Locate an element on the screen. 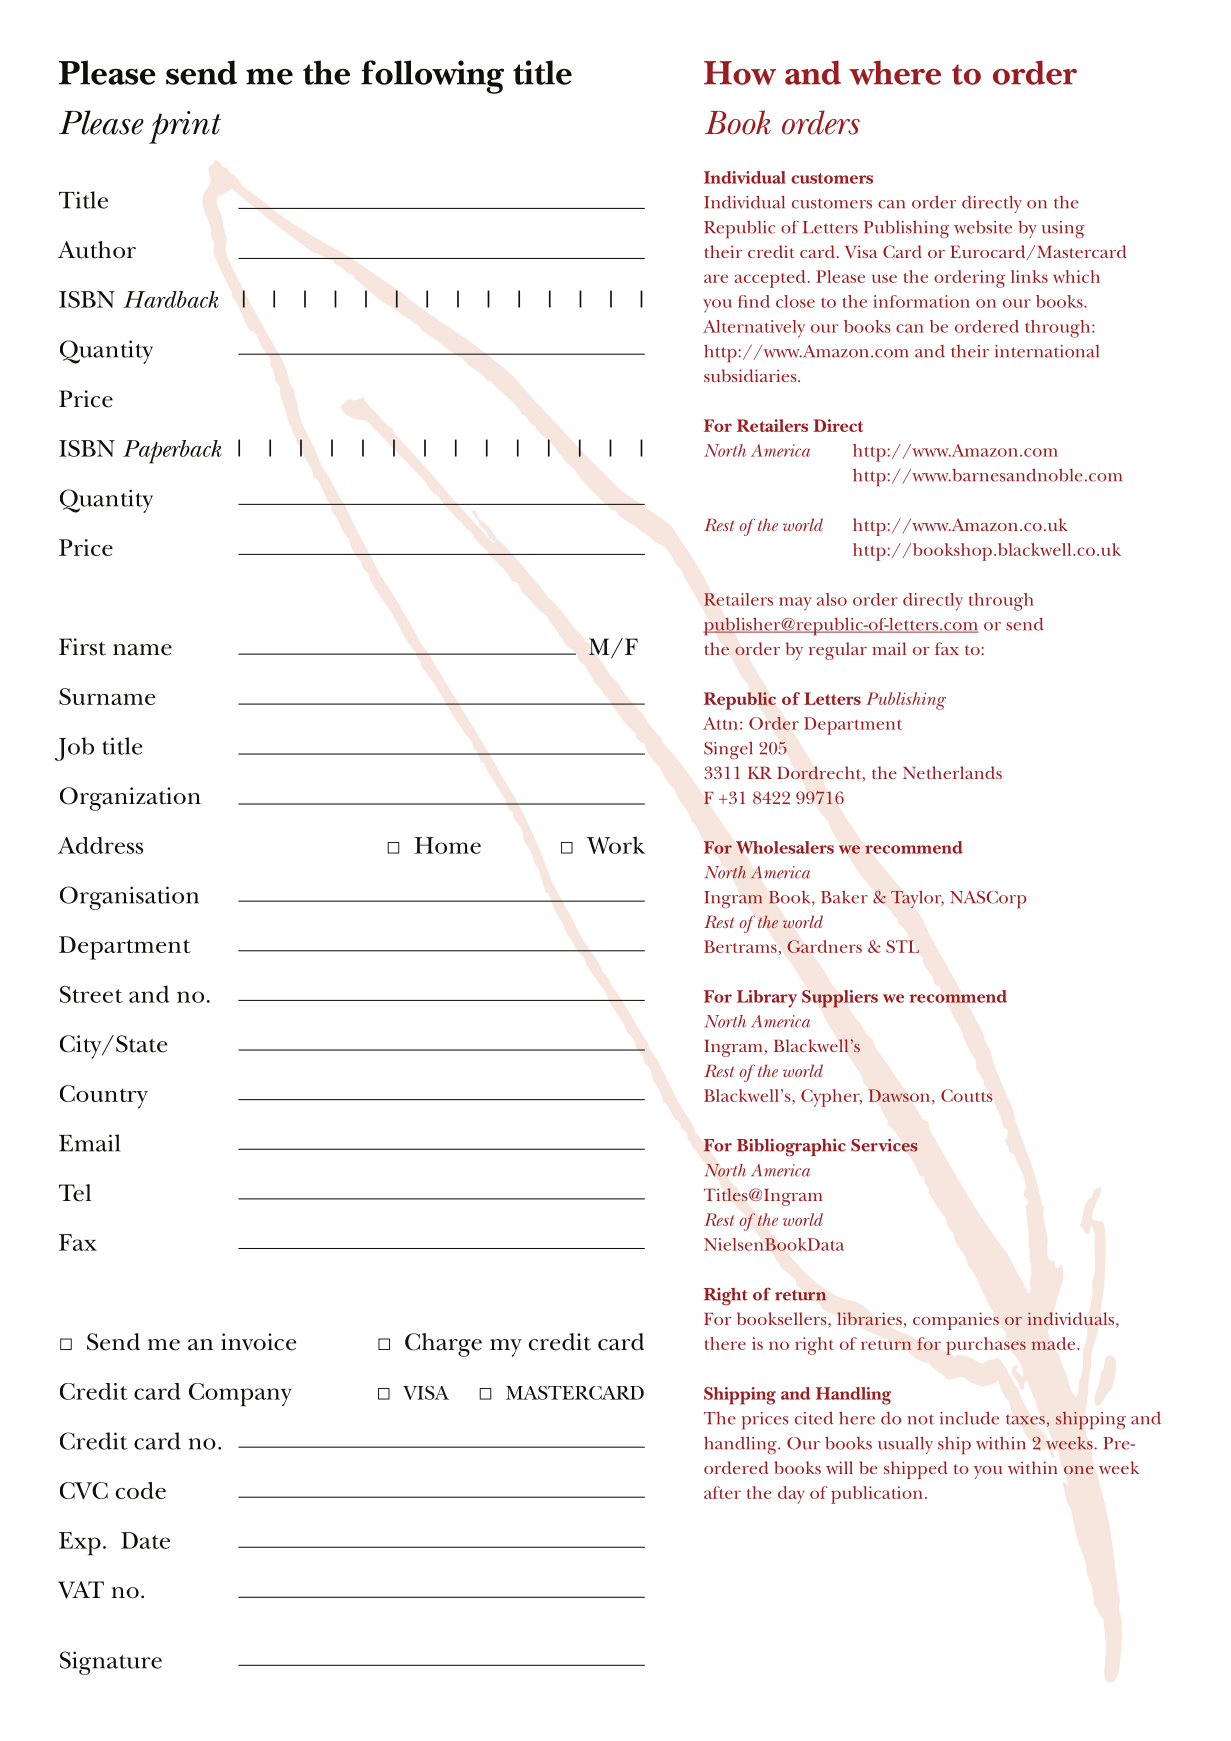  Signature is located at coordinates (111, 1663).
